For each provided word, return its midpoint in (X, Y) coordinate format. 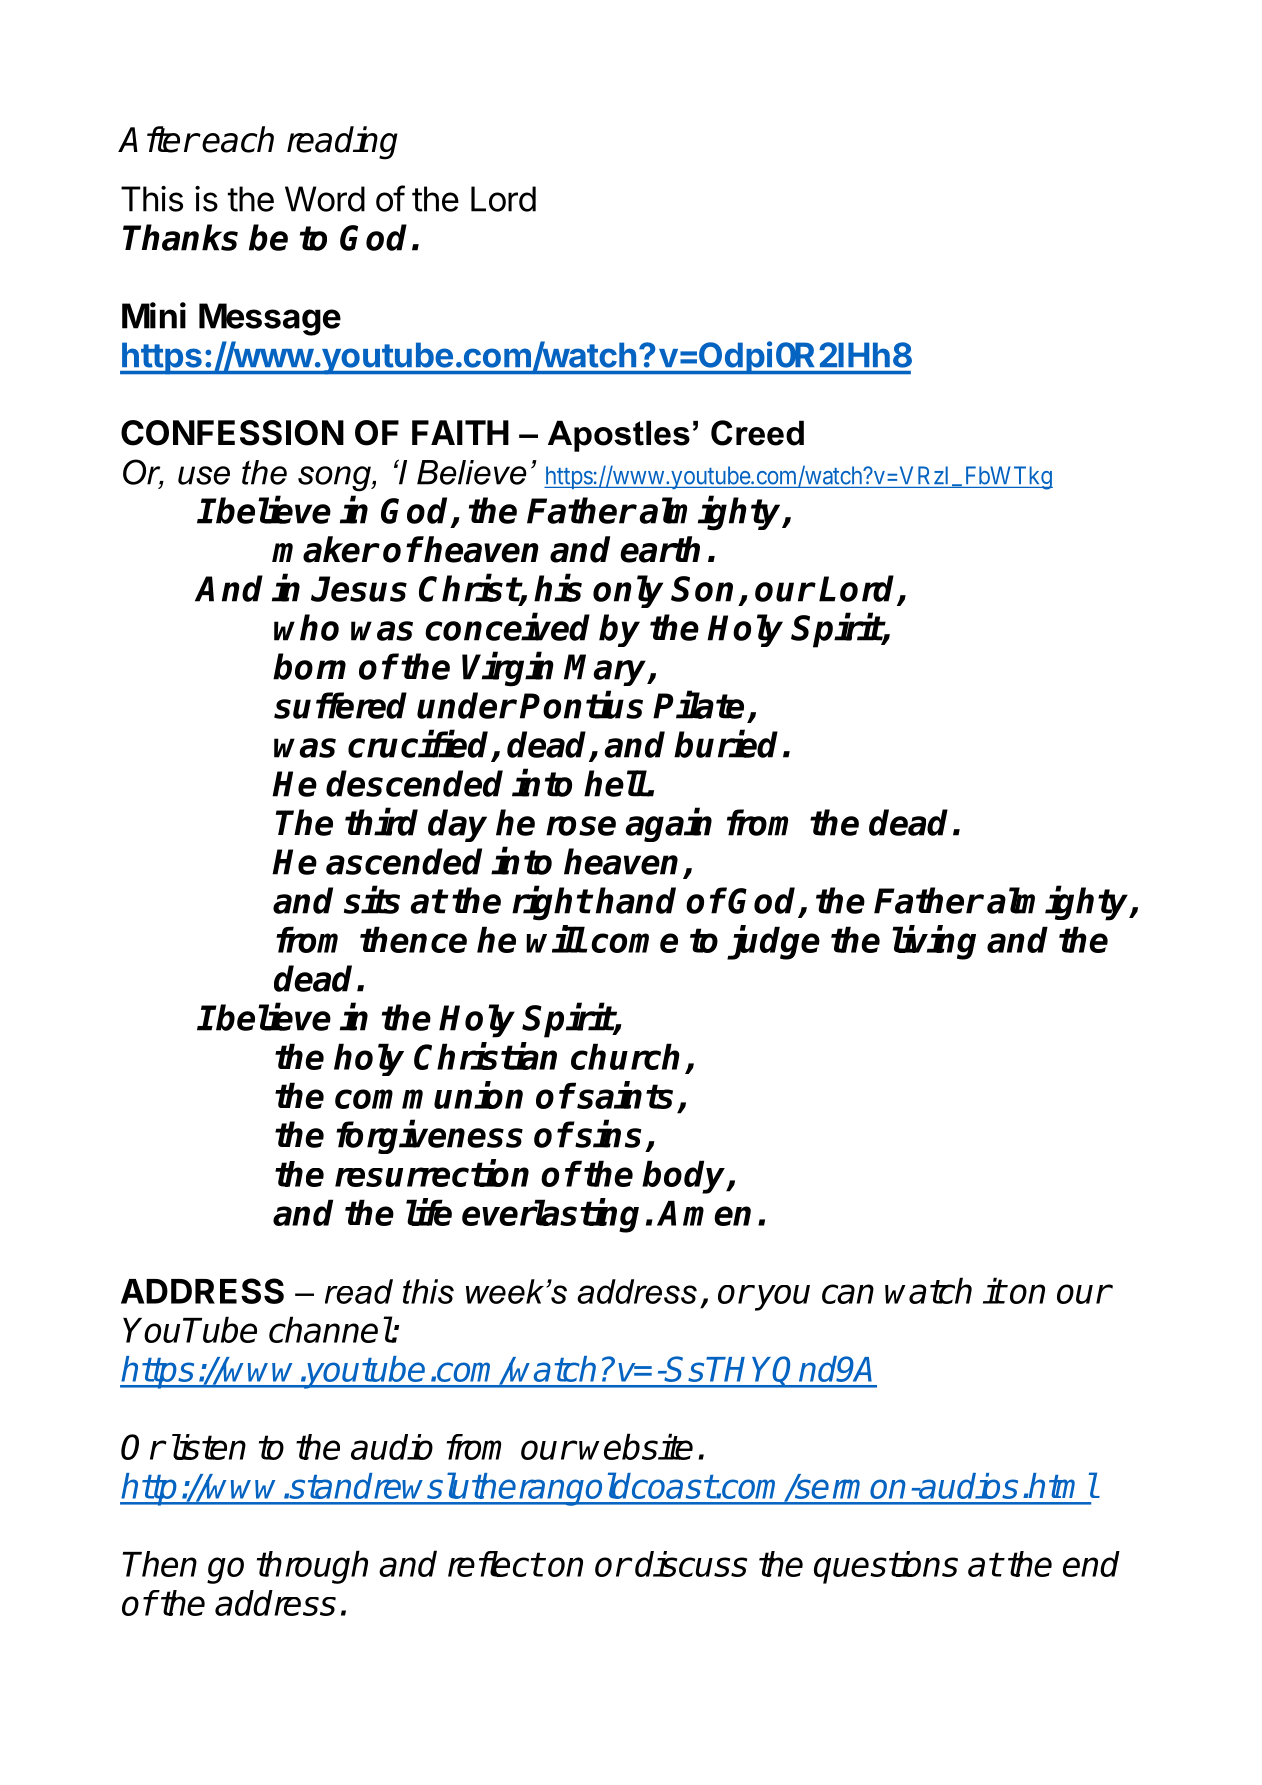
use (204, 475)
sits (372, 900)
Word (325, 199)
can (848, 1294)
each (238, 139)
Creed (757, 433)
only (628, 591)
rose (581, 826)
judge (773, 942)
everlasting (550, 1215)
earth (660, 549)
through (312, 1567)
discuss (691, 1564)
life (429, 1212)
